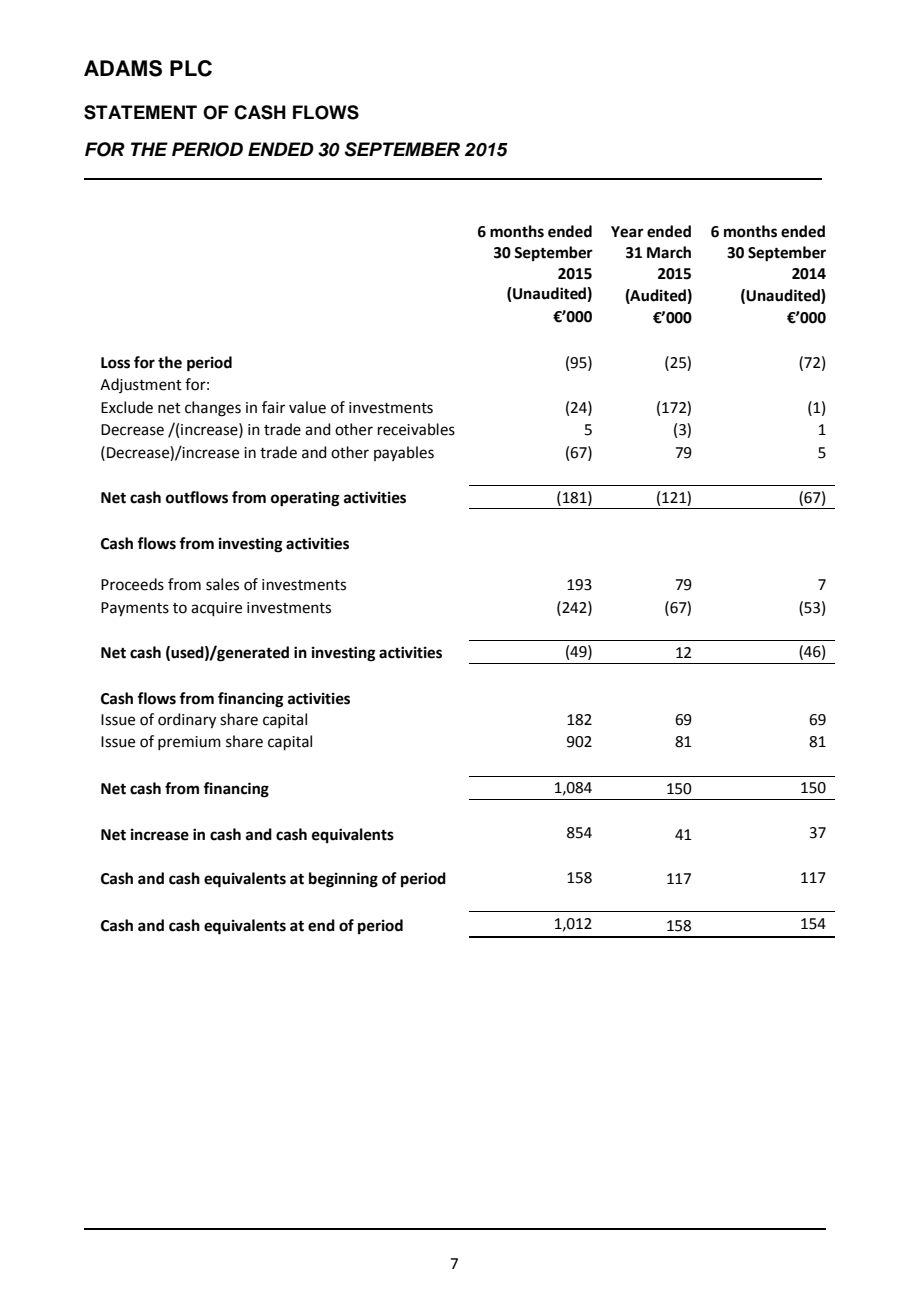 The height and width of the image is (1308, 924). What do you see at coordinates (343, 880) in the image?
I see `beginning` at bounding box center [343, 880].
